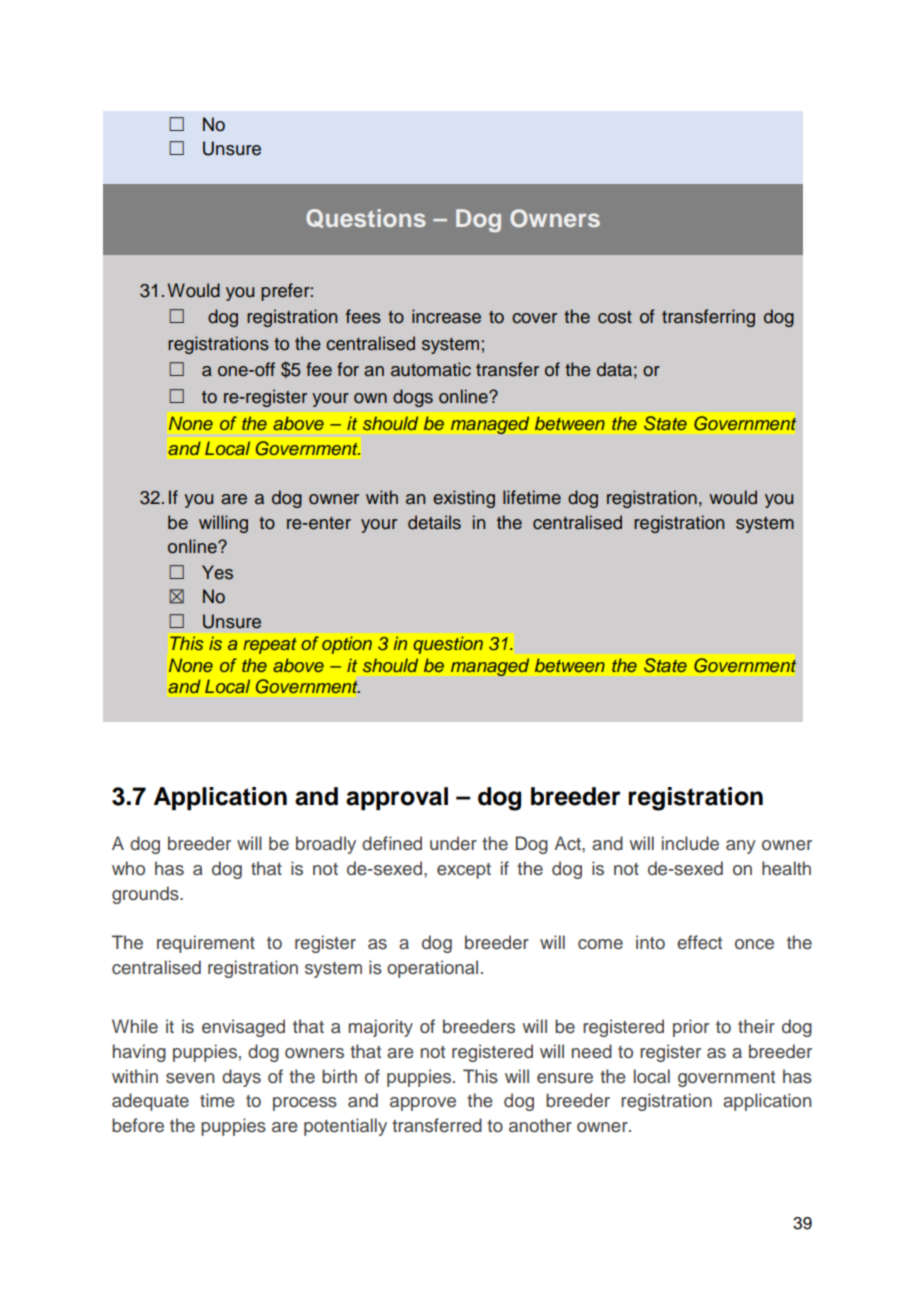  I want to click on increase, so click(446, 316).
